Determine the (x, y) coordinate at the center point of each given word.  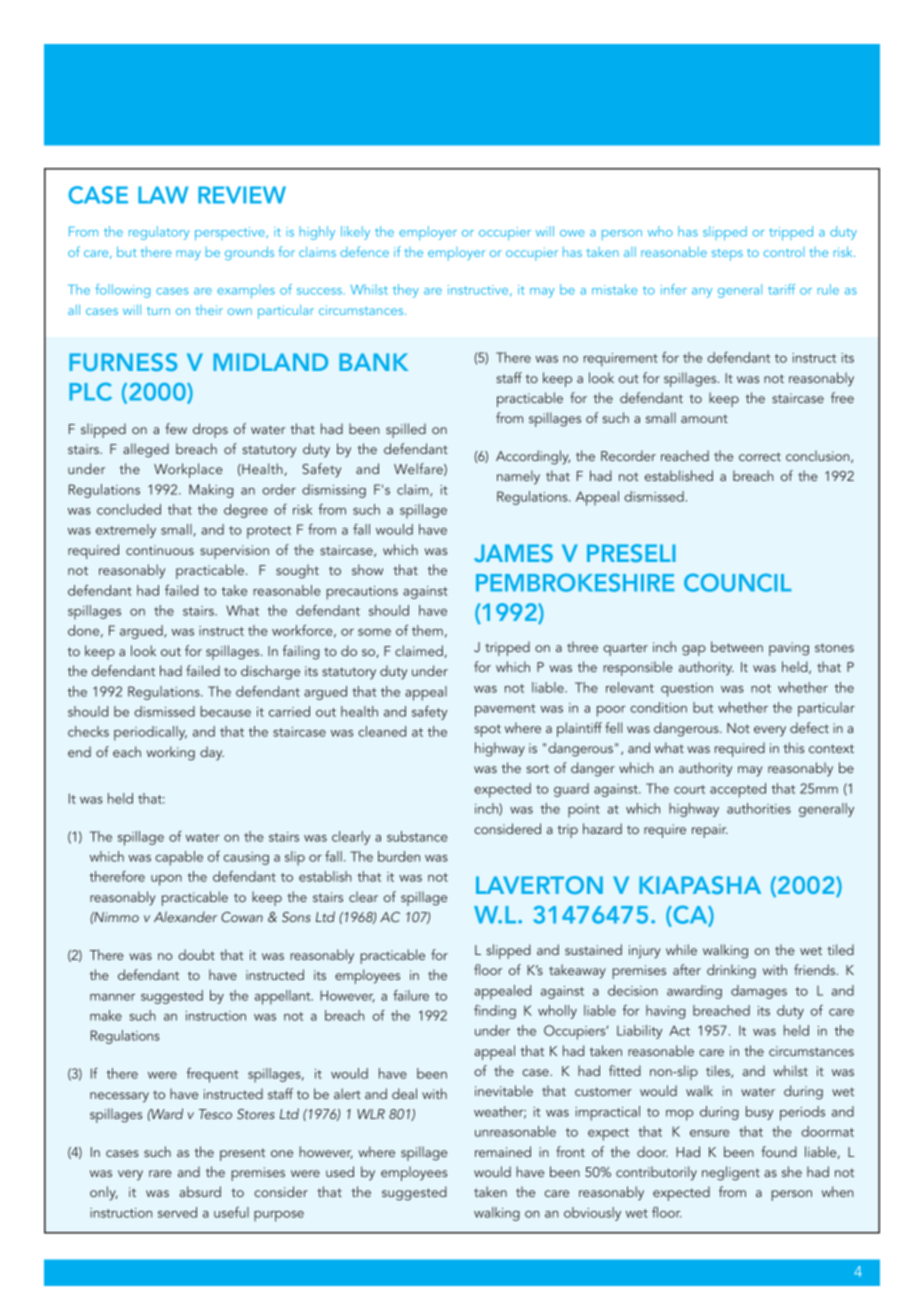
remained (503, 1151)
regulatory (159, 233)
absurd (200, 1191)
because (225, 711)
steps (727, 255)
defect (809, 727)
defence (364, 251)
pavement (505, 710)
